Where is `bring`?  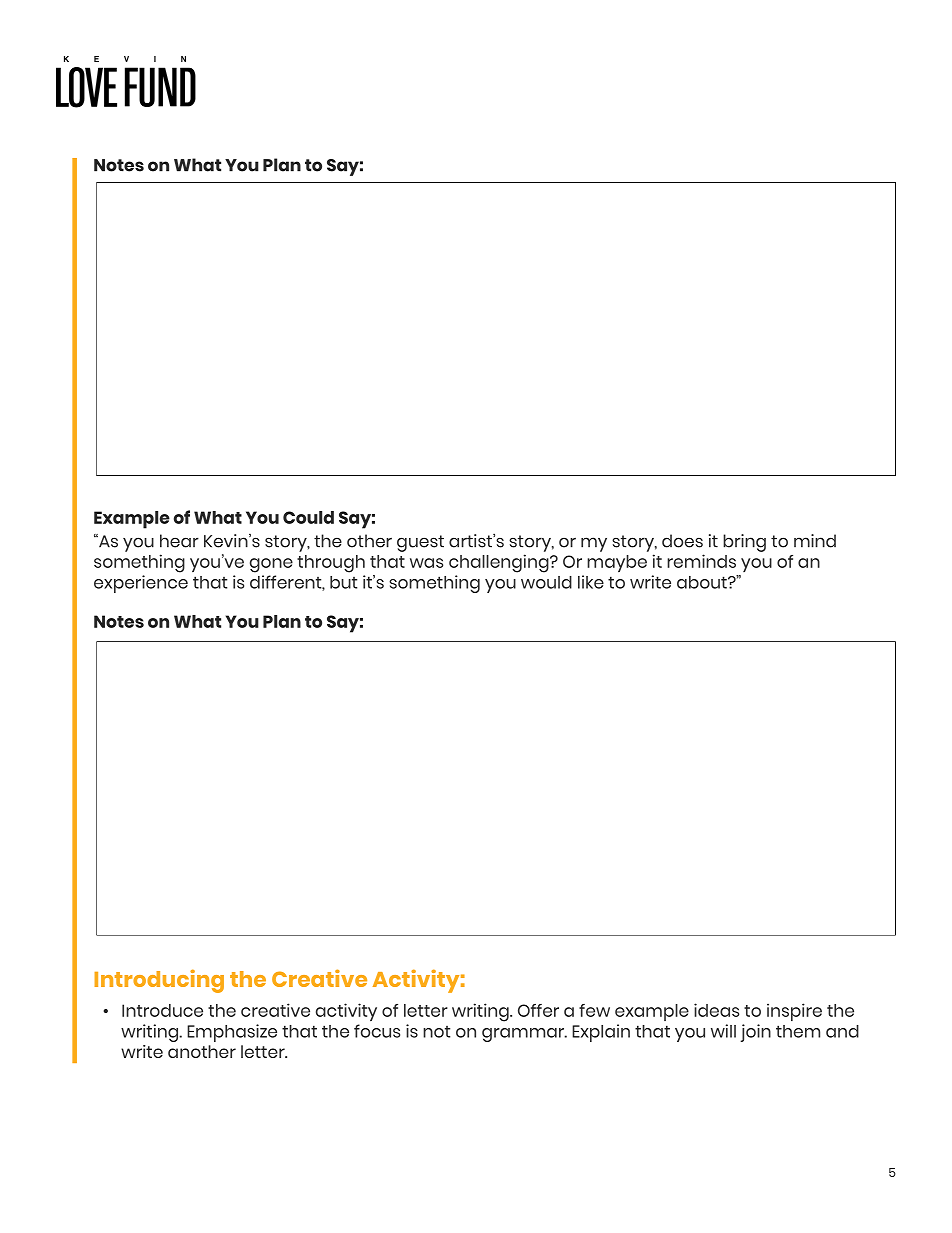 bring is located at coordinates (744, 543).
